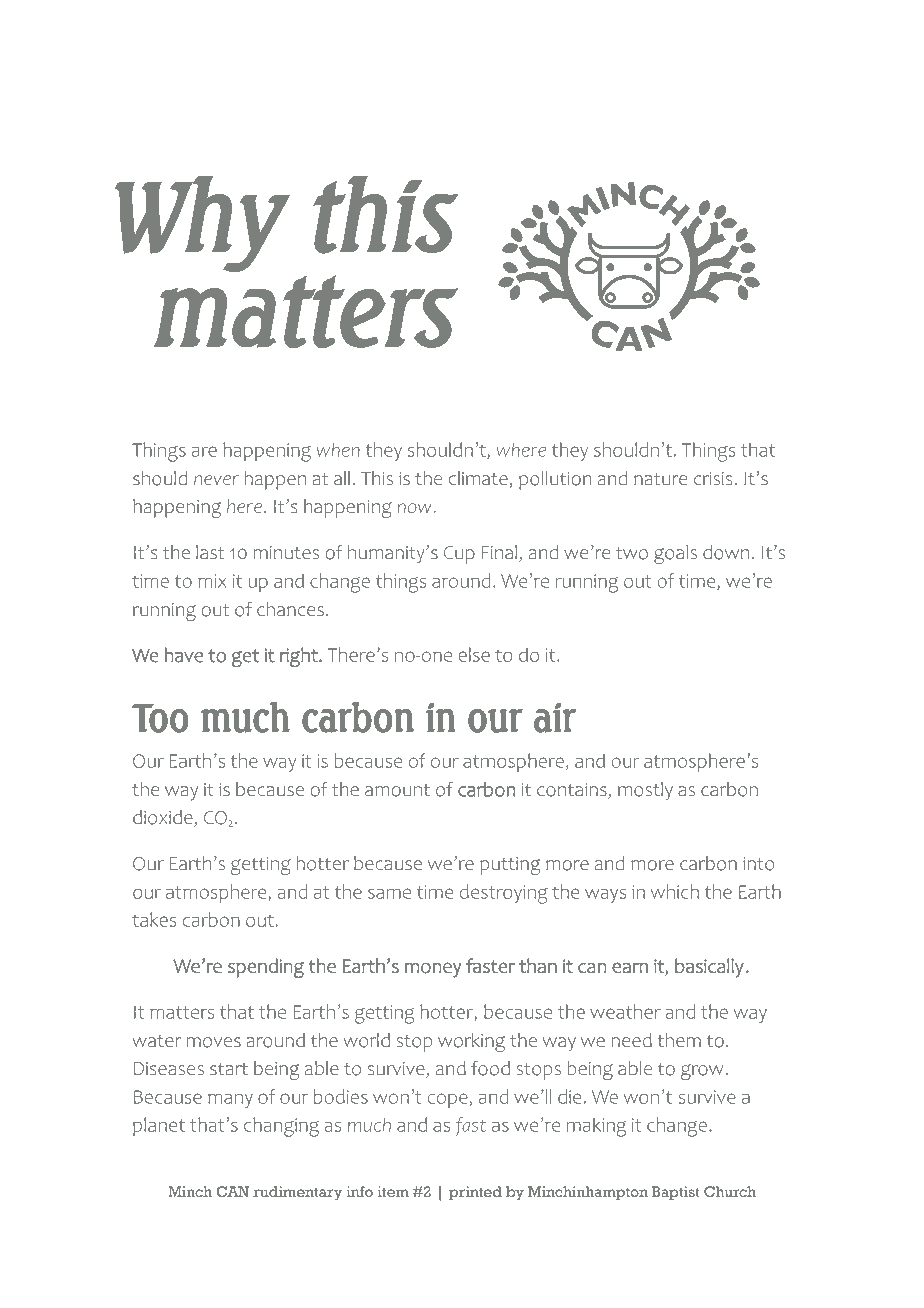 The image size is (924, 1308). I want to click on else, so click(474, 654).
